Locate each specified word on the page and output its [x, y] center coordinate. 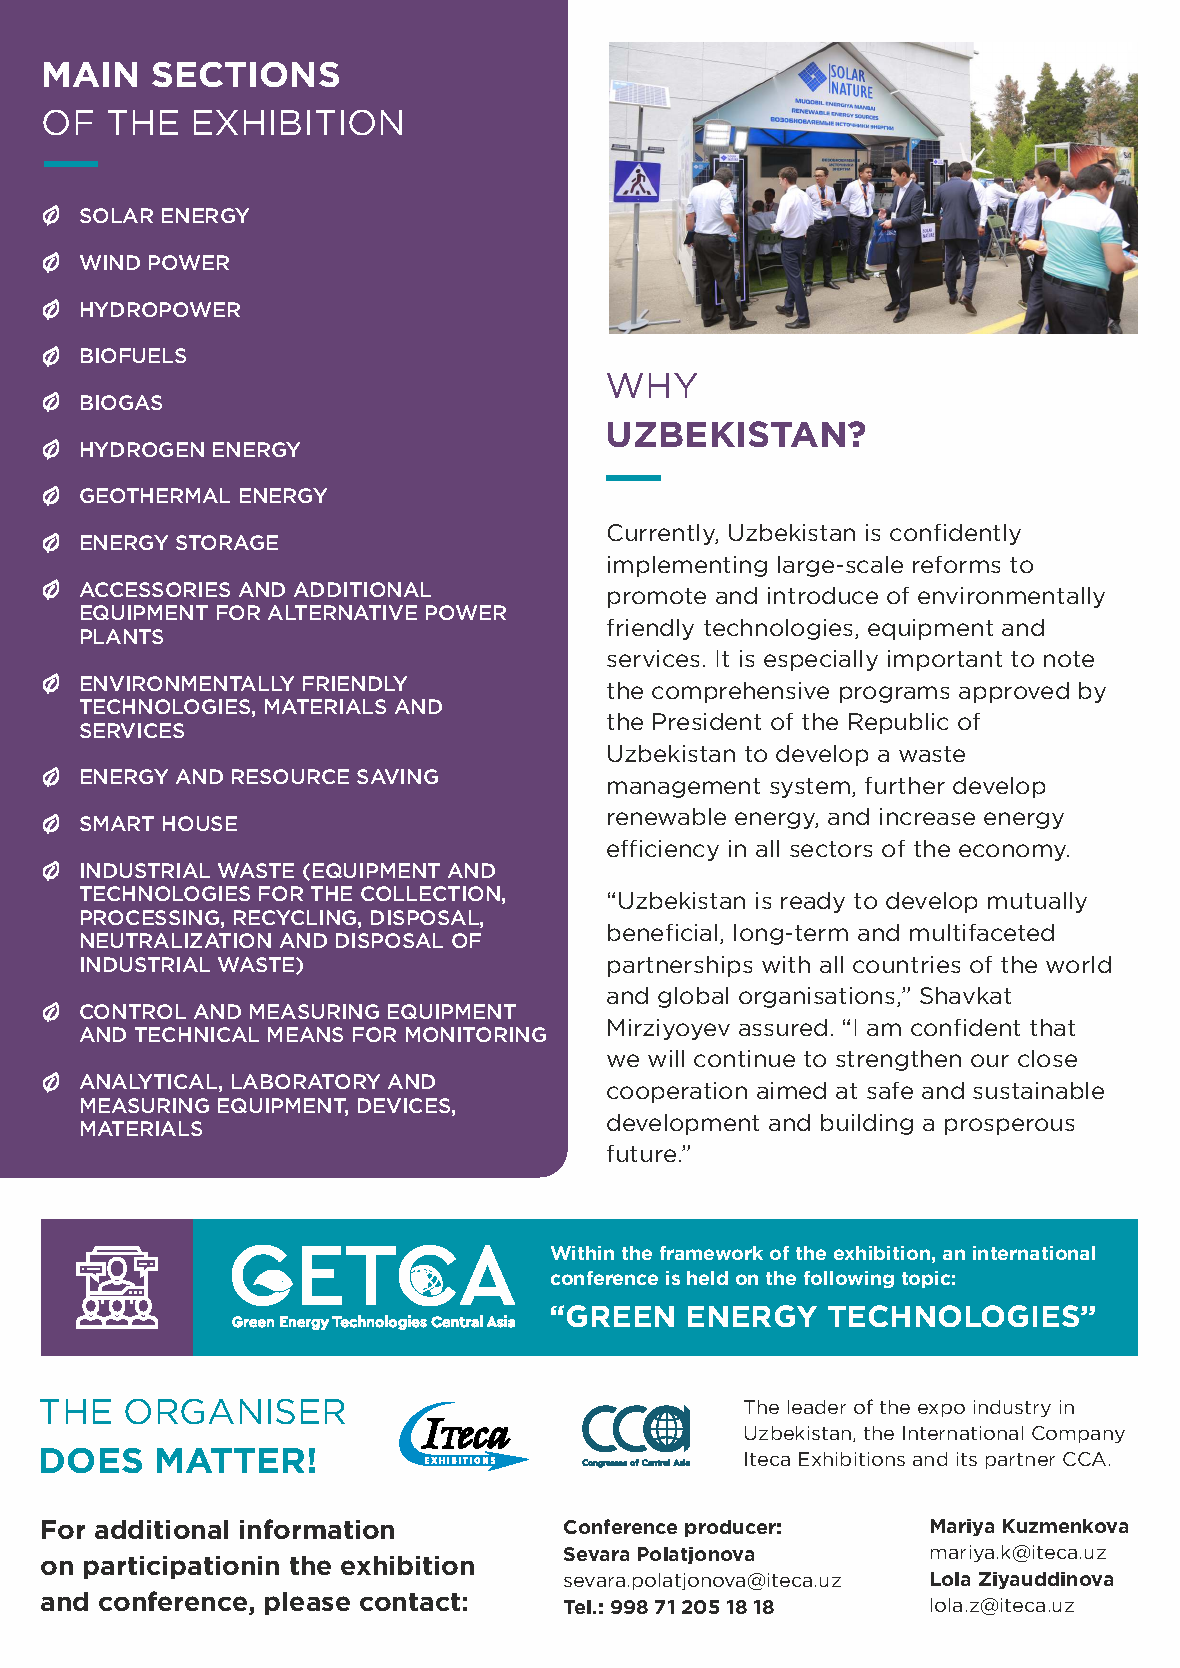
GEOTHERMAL [155, 495]
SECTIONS [245, 74]
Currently [663, 534]
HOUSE [200, 823]
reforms [956, 564]
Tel [579, 1607]
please [307, 1603]
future [641, 1153]
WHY [652, 385]
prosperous [1009, 1126]
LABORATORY [306, 1081]
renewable [667, 816]
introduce [823, 595]
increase [927, 816]
